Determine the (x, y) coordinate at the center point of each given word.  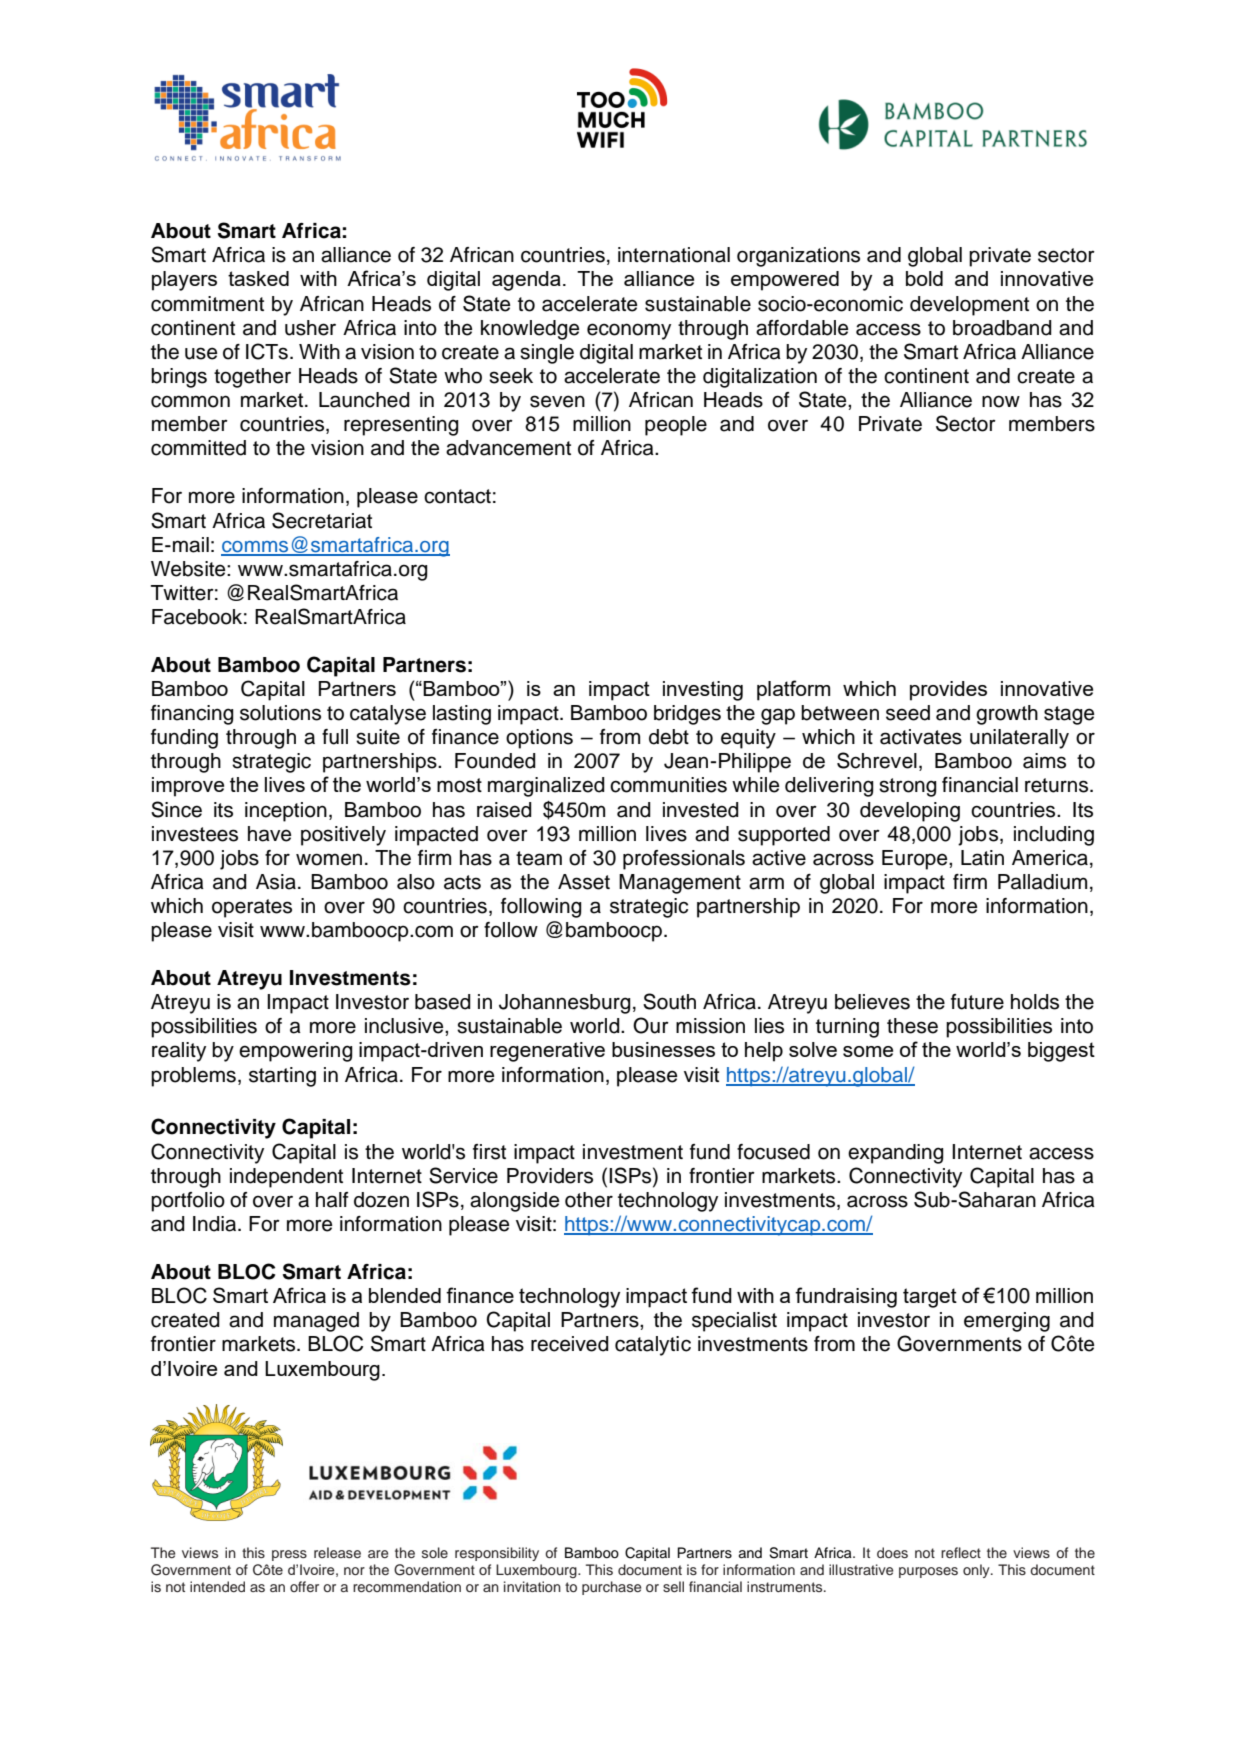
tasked (258, 278)
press (289, 1555)
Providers (550, 1176)
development (969, 306)
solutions (280, 713)
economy (629, 331)
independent (286, 1178)
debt (669, 737)
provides (948, 691)
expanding (896, 1154)
